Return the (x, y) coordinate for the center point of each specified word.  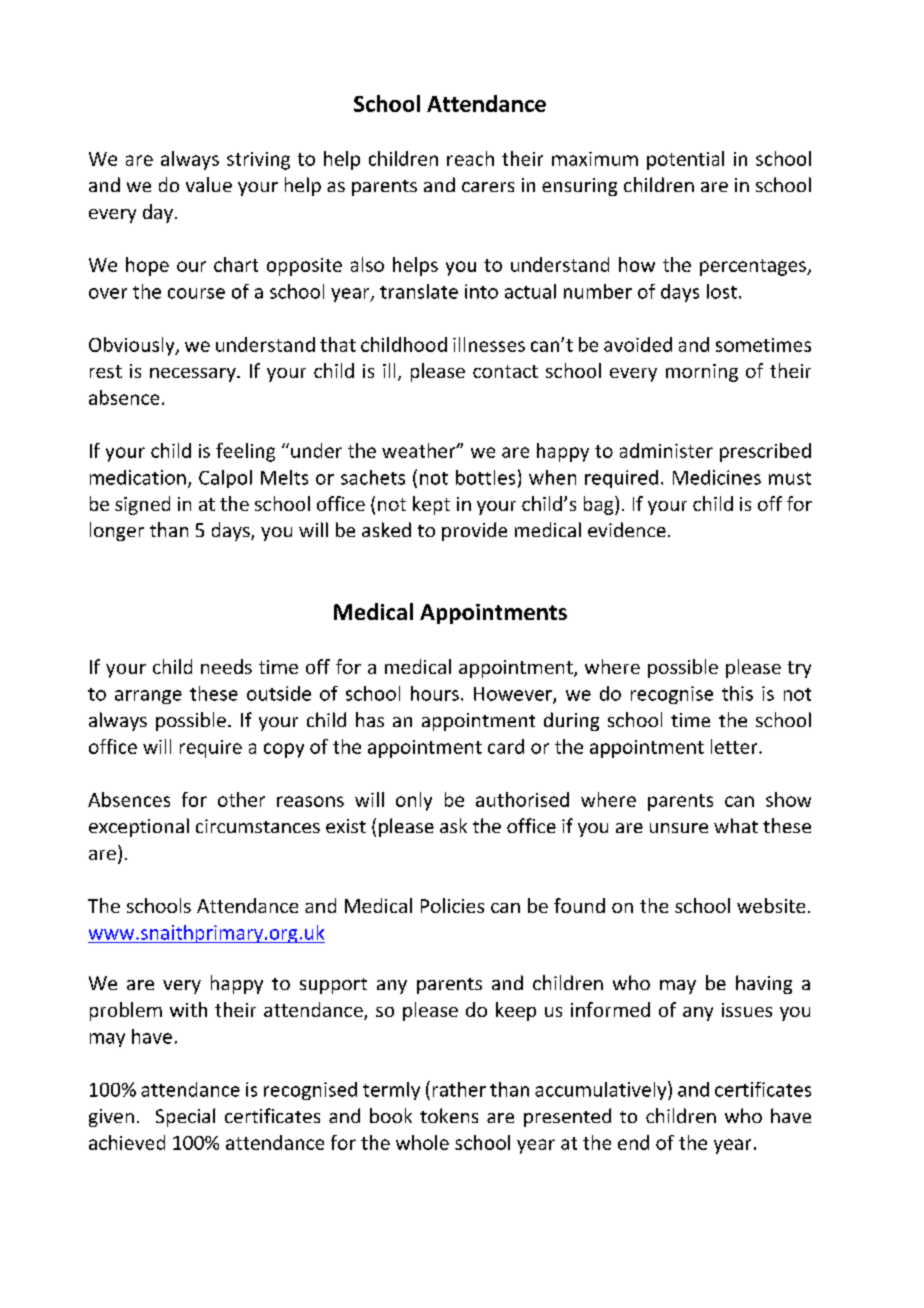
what (736, 825)
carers (488, 187)
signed (142, 505)
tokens (449, 1115)
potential (685, 160)
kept (431, 505)
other (241, 799)
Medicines (717, 477)
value (209, 184)
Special (185, 1117)
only (414, 801)
